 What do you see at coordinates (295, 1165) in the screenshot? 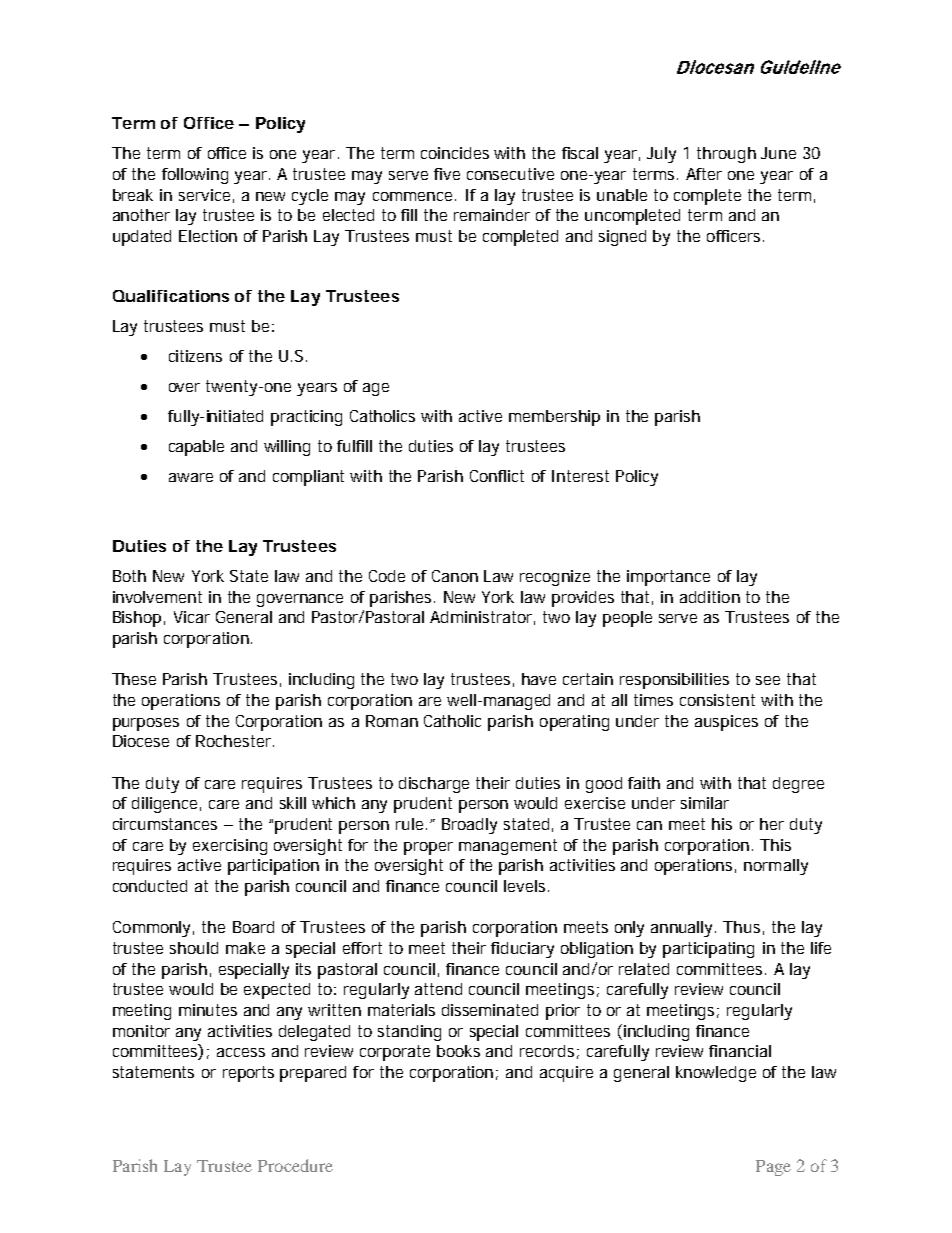
I see `Procedure` at bounding box center [295, 1165].
